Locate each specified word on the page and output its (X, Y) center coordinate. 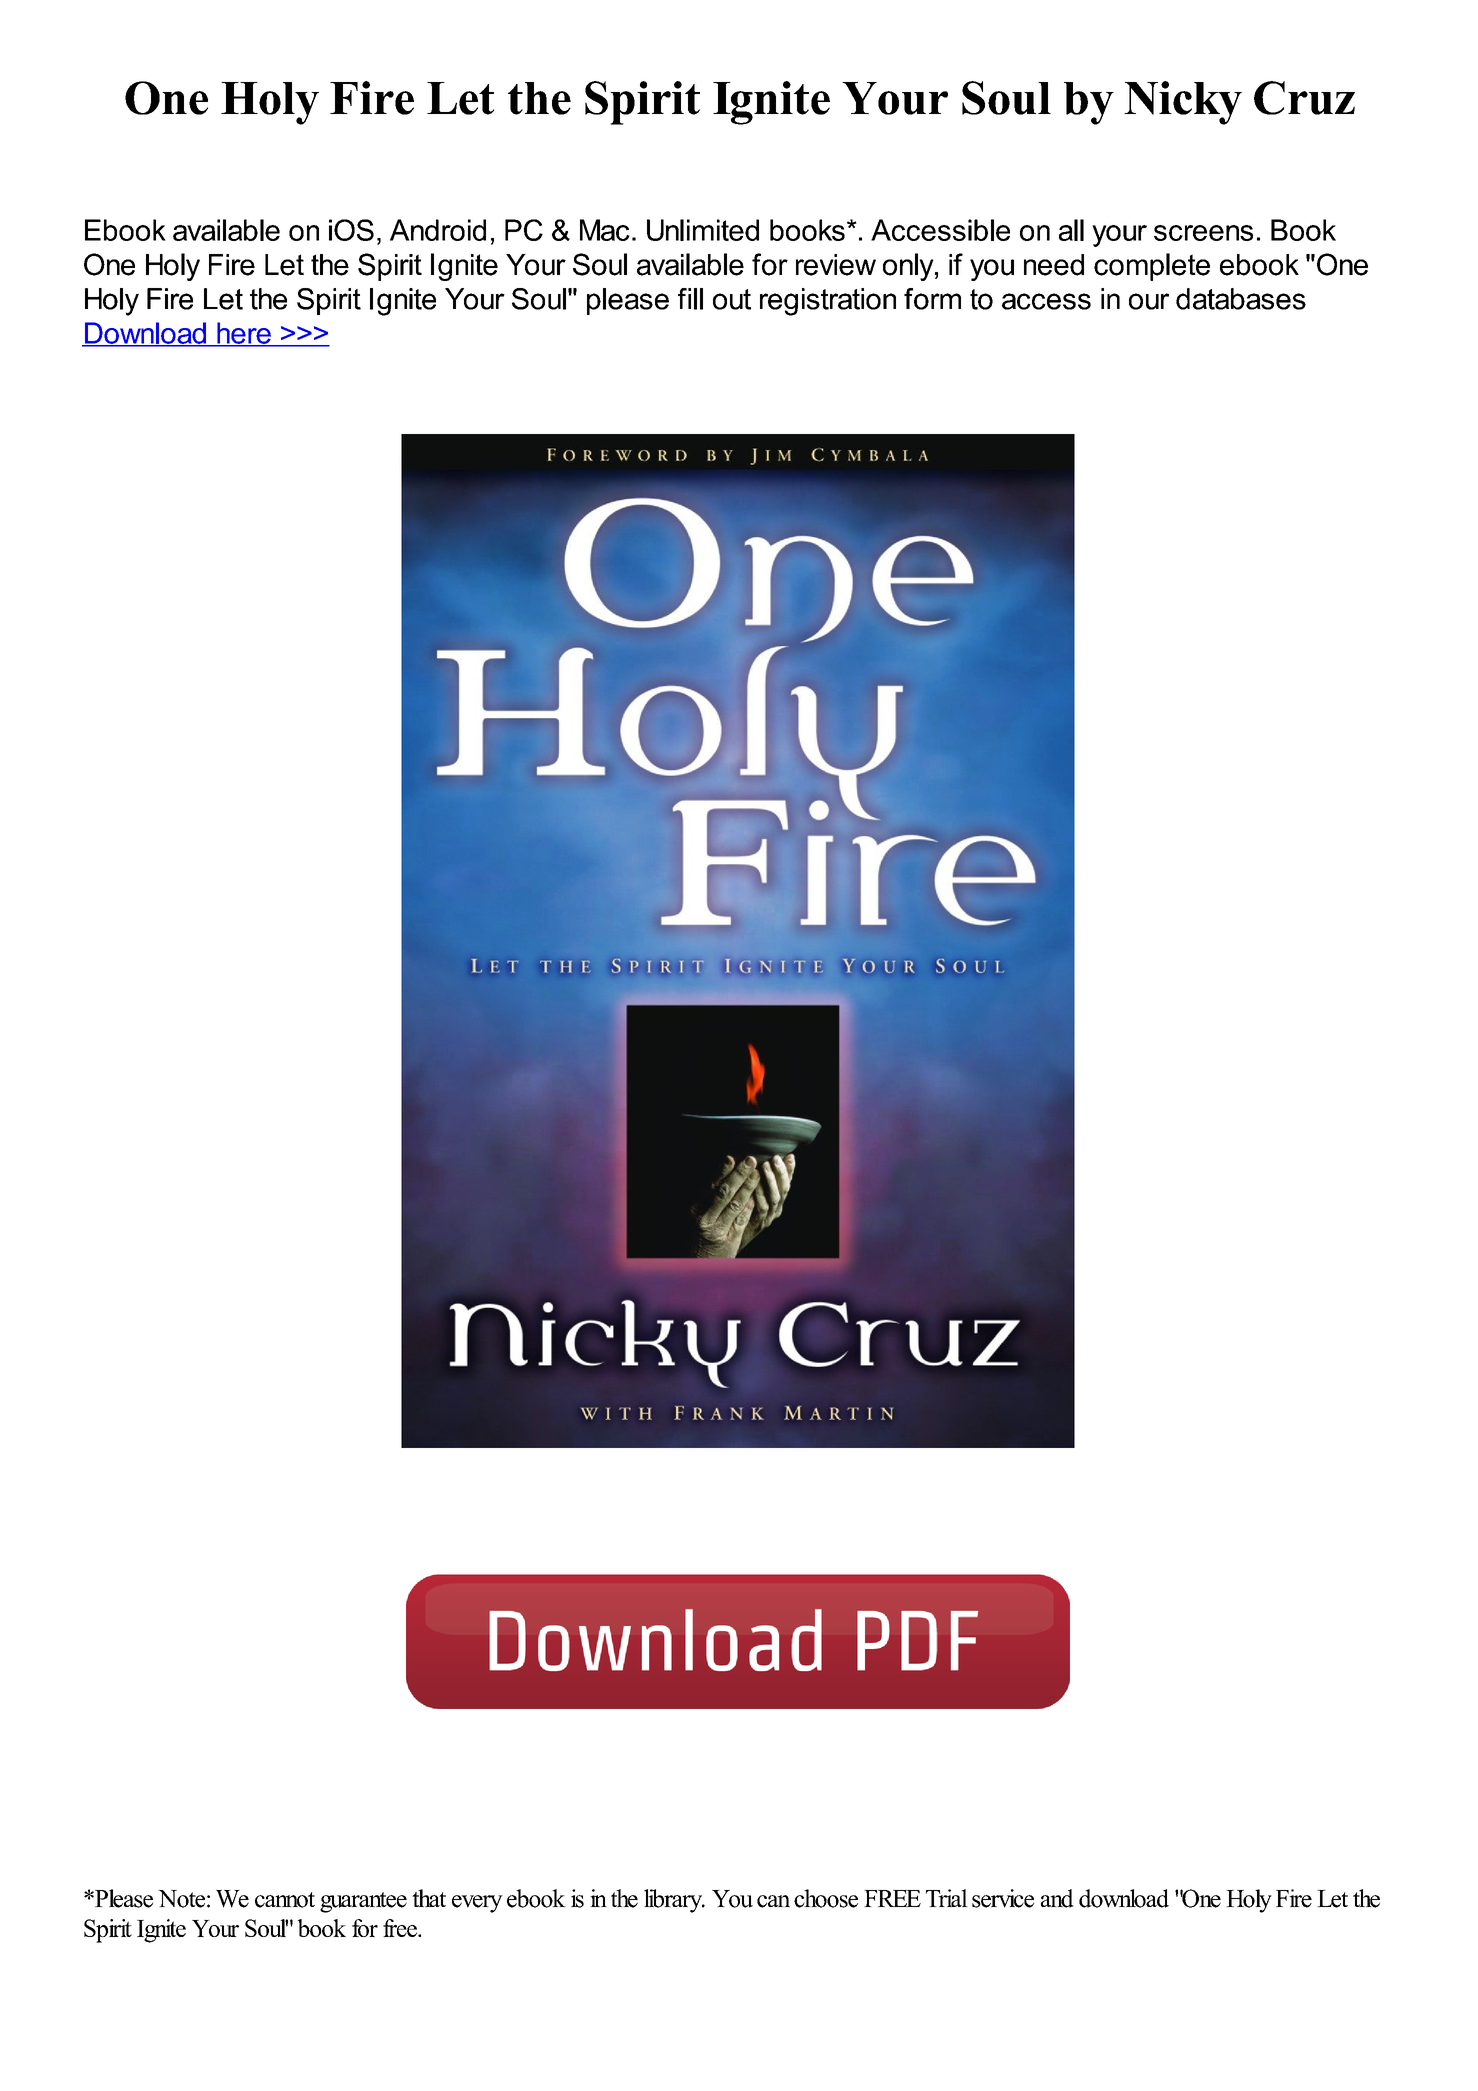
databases (1241, 299)
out (732, 299)
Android (438, 230)
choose (826, 1898)
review (836, 265)
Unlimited (703, 230)
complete (1152, 267)
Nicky (1183, 103)
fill (690, 299)
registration (828, 302)
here (244, 334)
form (932, 299)
